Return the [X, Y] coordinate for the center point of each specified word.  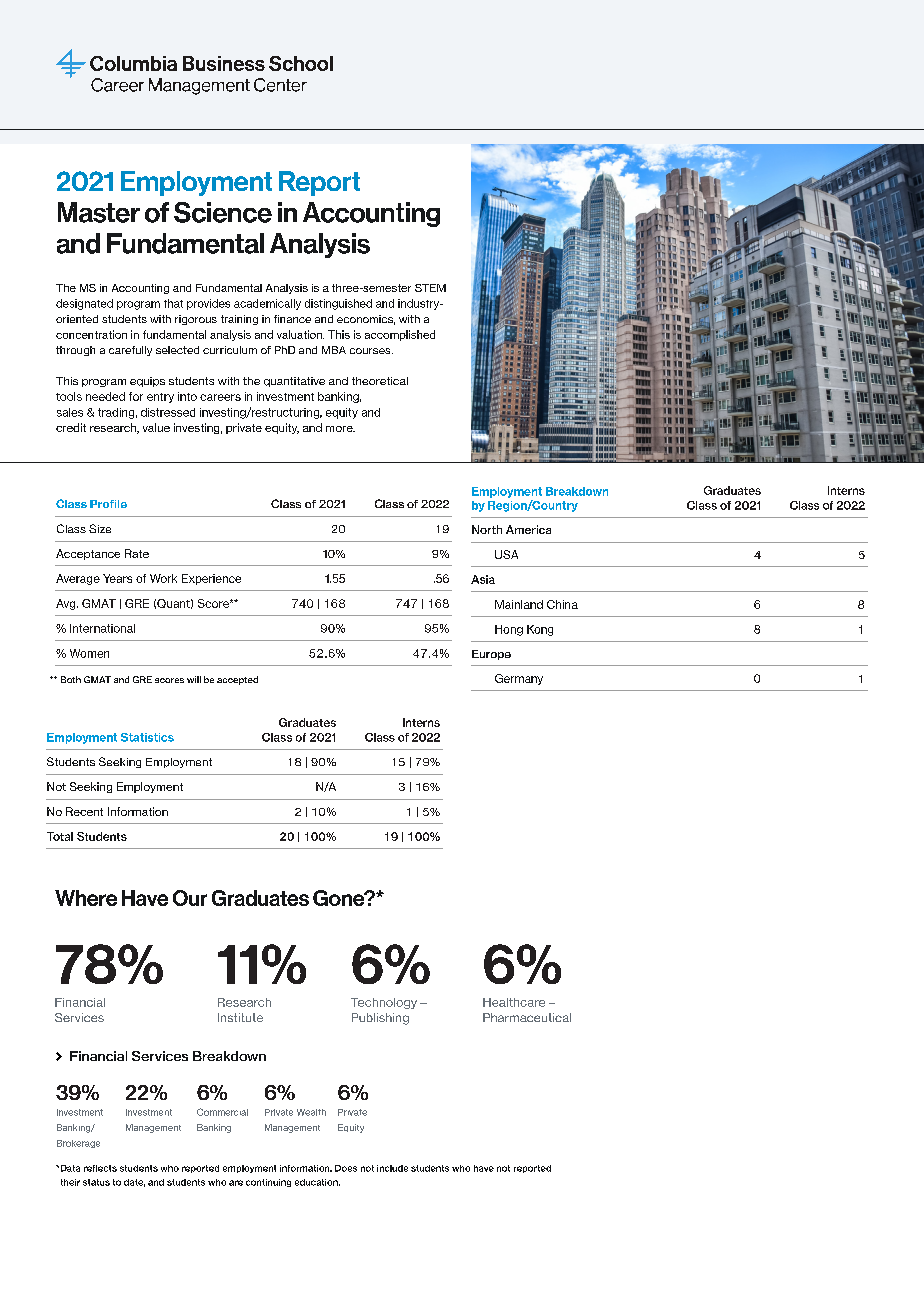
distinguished [338, 304]
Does [346, 1168]
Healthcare [514, 1002]
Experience [211, 579]
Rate [137, 553]
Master [99, 212]
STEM [430, 288]
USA [506, 554]
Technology [384, 1003]
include [392, 1168]
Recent [84, 811]
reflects [100, 1168]
